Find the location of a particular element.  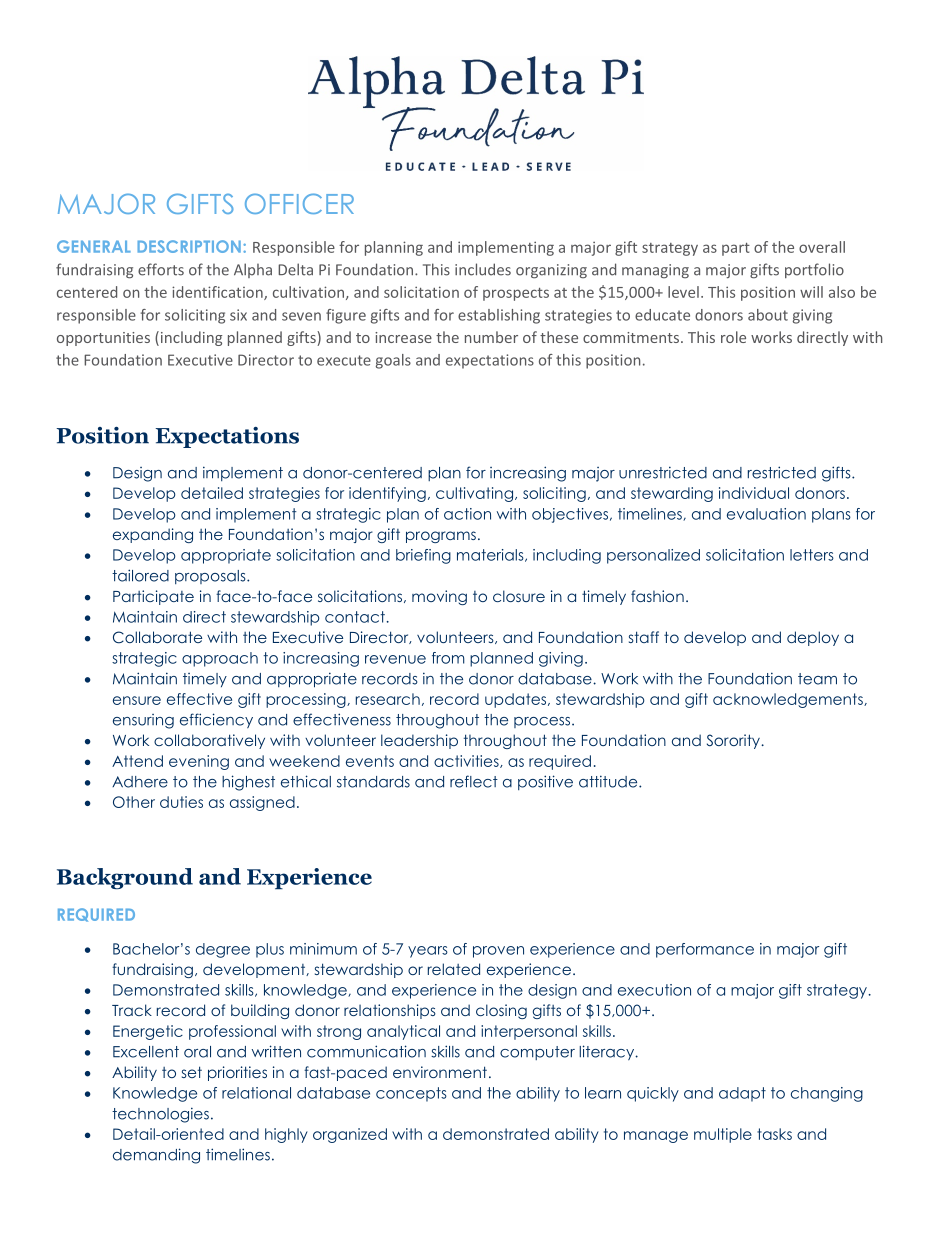

from is located at coordinates (448, 658).
